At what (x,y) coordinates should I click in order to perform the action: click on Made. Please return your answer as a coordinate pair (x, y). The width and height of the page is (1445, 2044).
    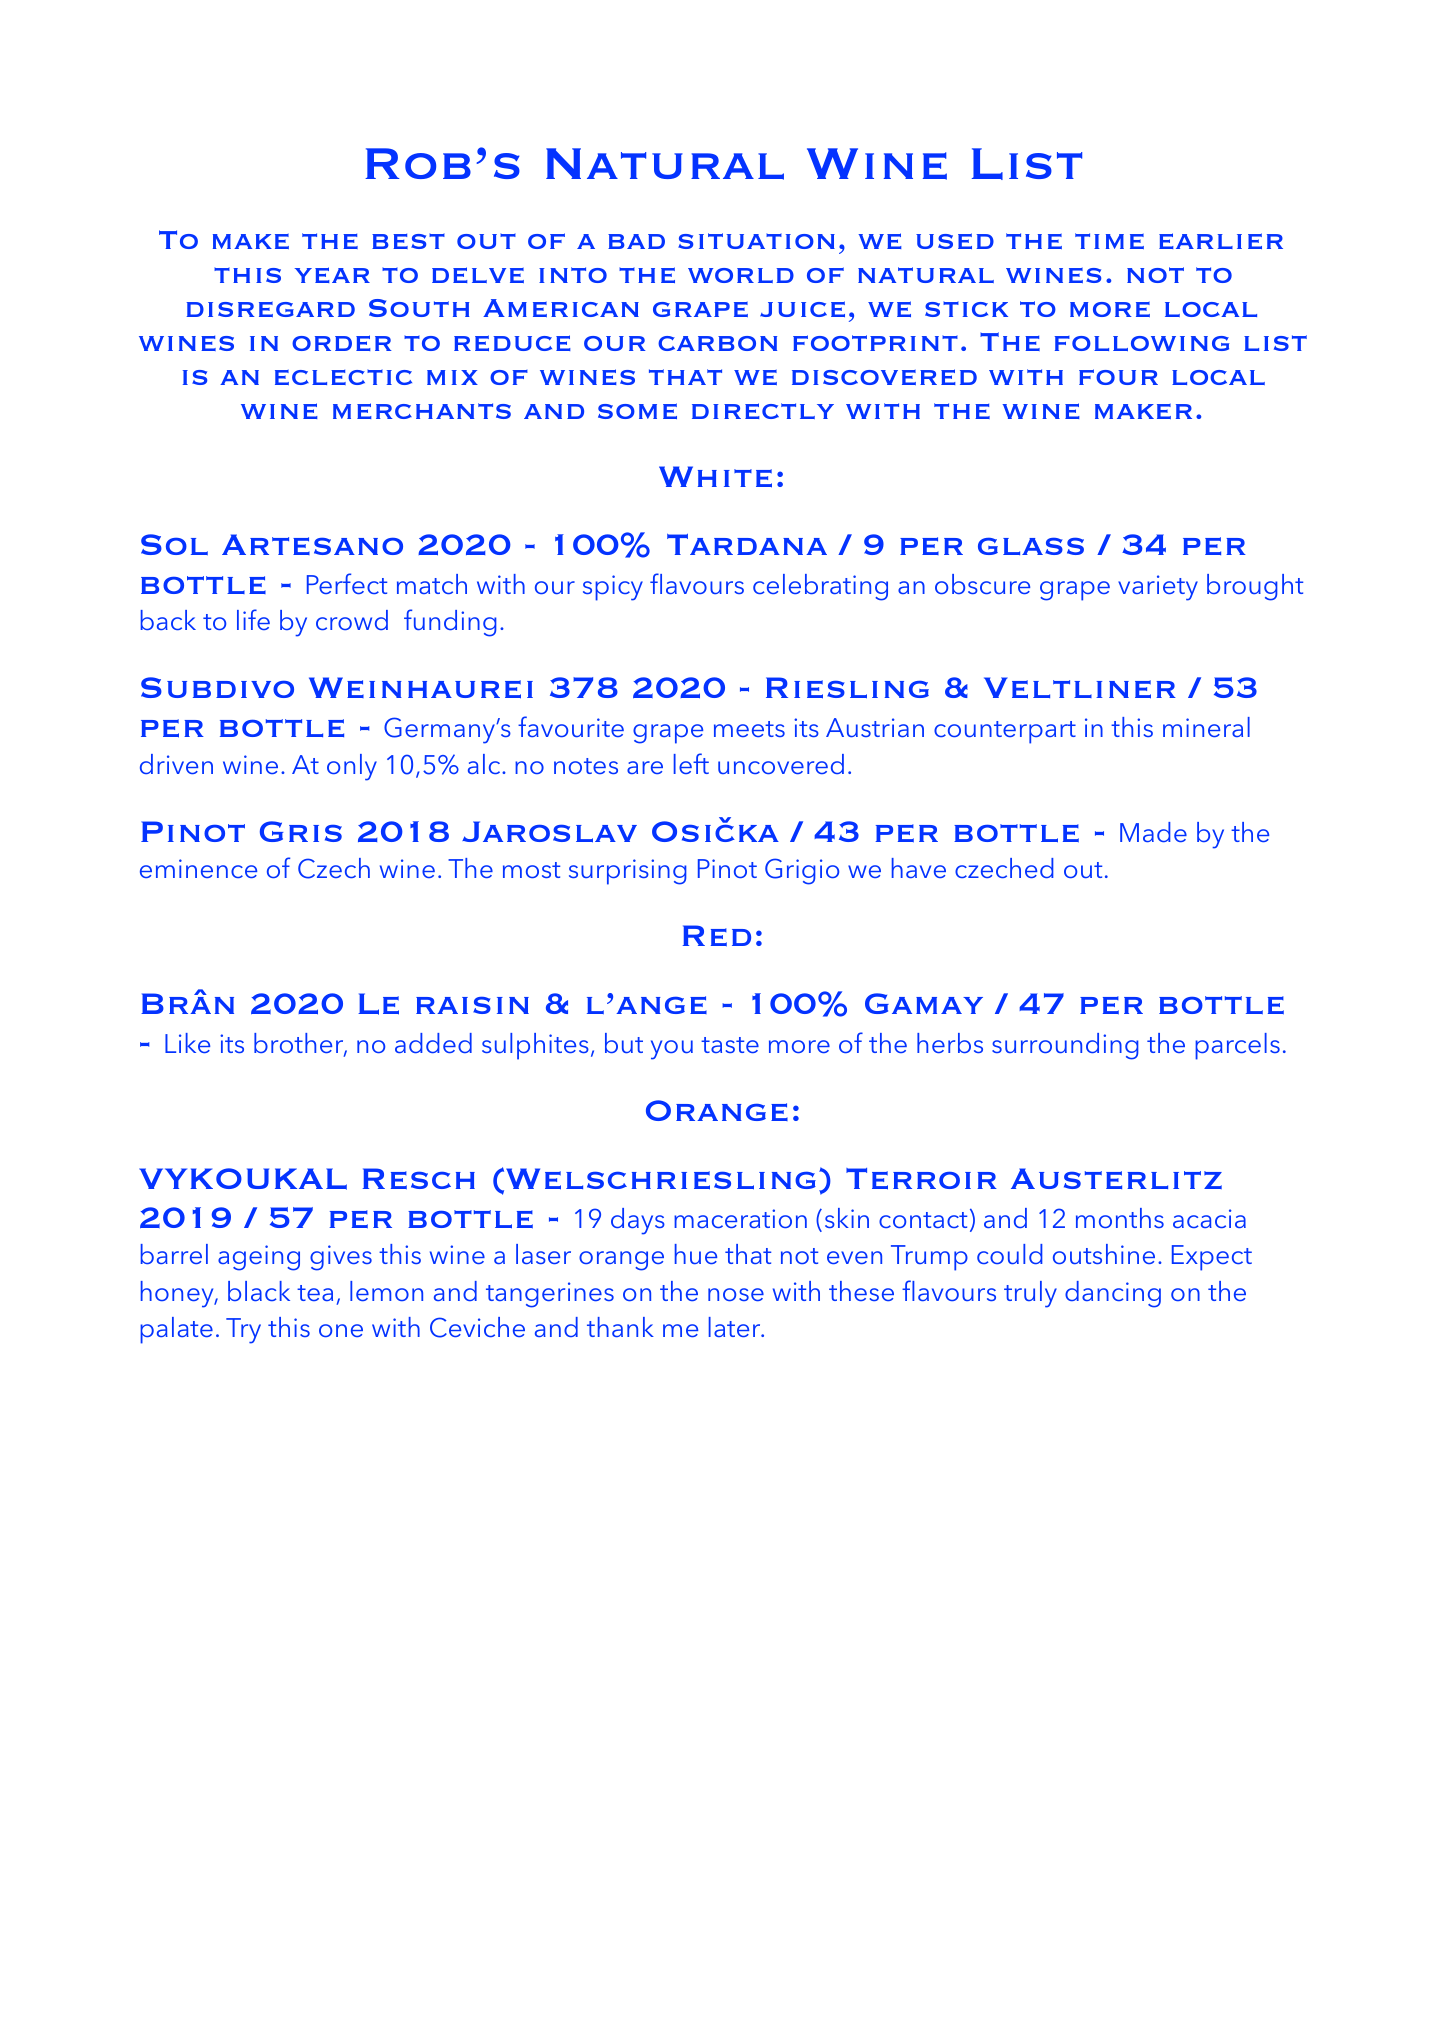
    Looking at the image, I should click on (1153, 832).
